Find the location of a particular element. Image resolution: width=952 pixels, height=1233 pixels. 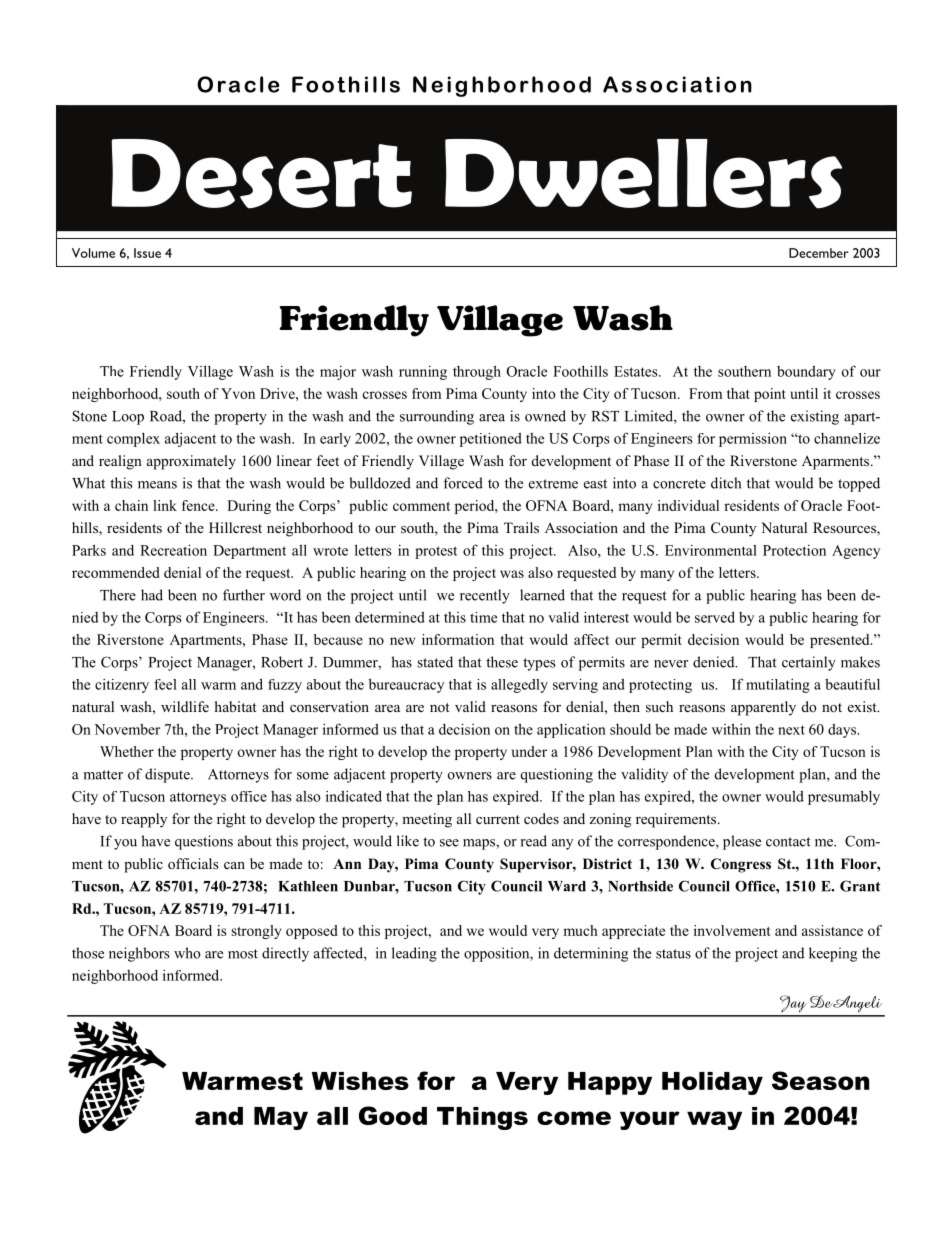

assistance is located at coordinates (832, 930).
